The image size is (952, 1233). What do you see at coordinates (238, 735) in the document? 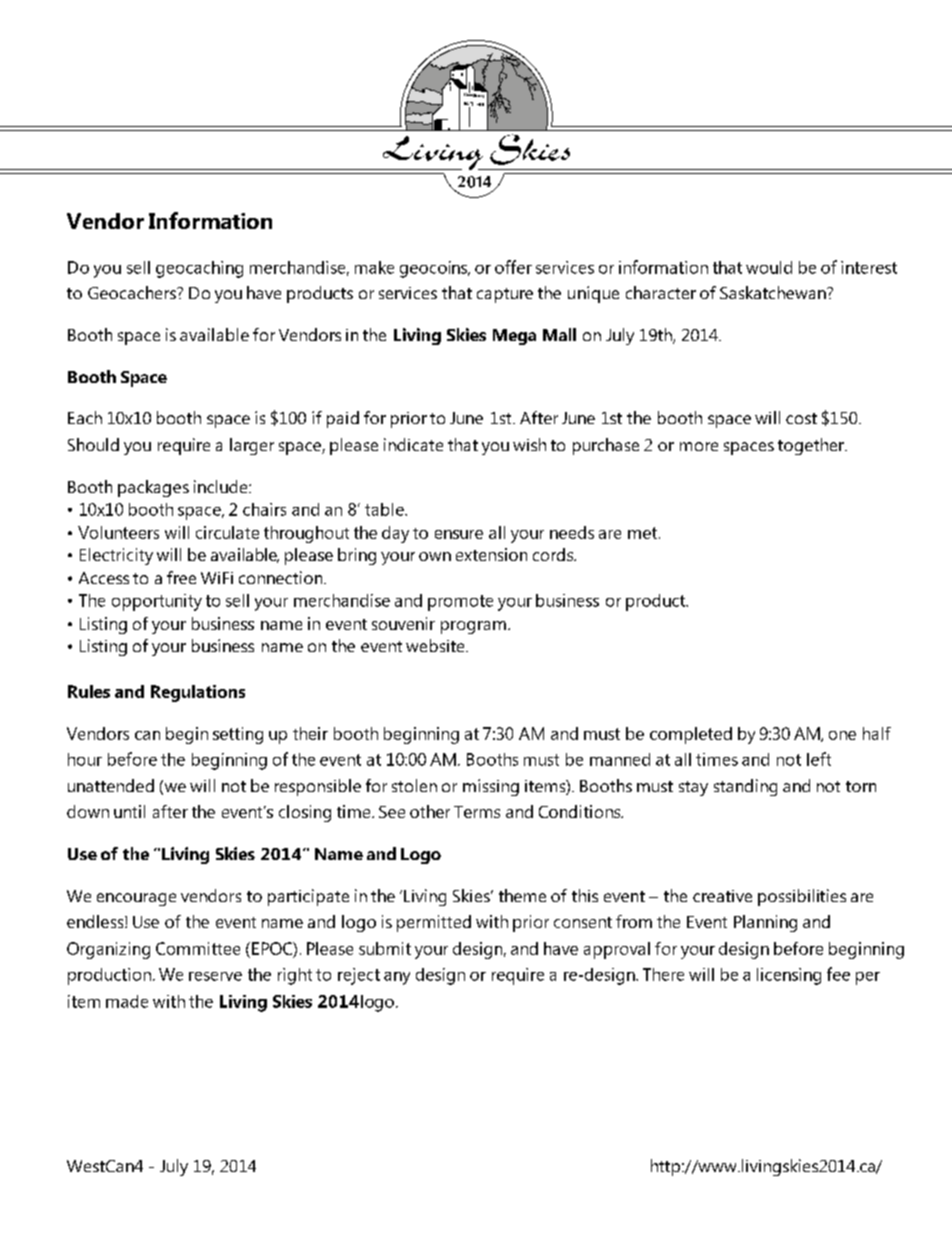
I see `setting` at bounding box center [238, 735].
